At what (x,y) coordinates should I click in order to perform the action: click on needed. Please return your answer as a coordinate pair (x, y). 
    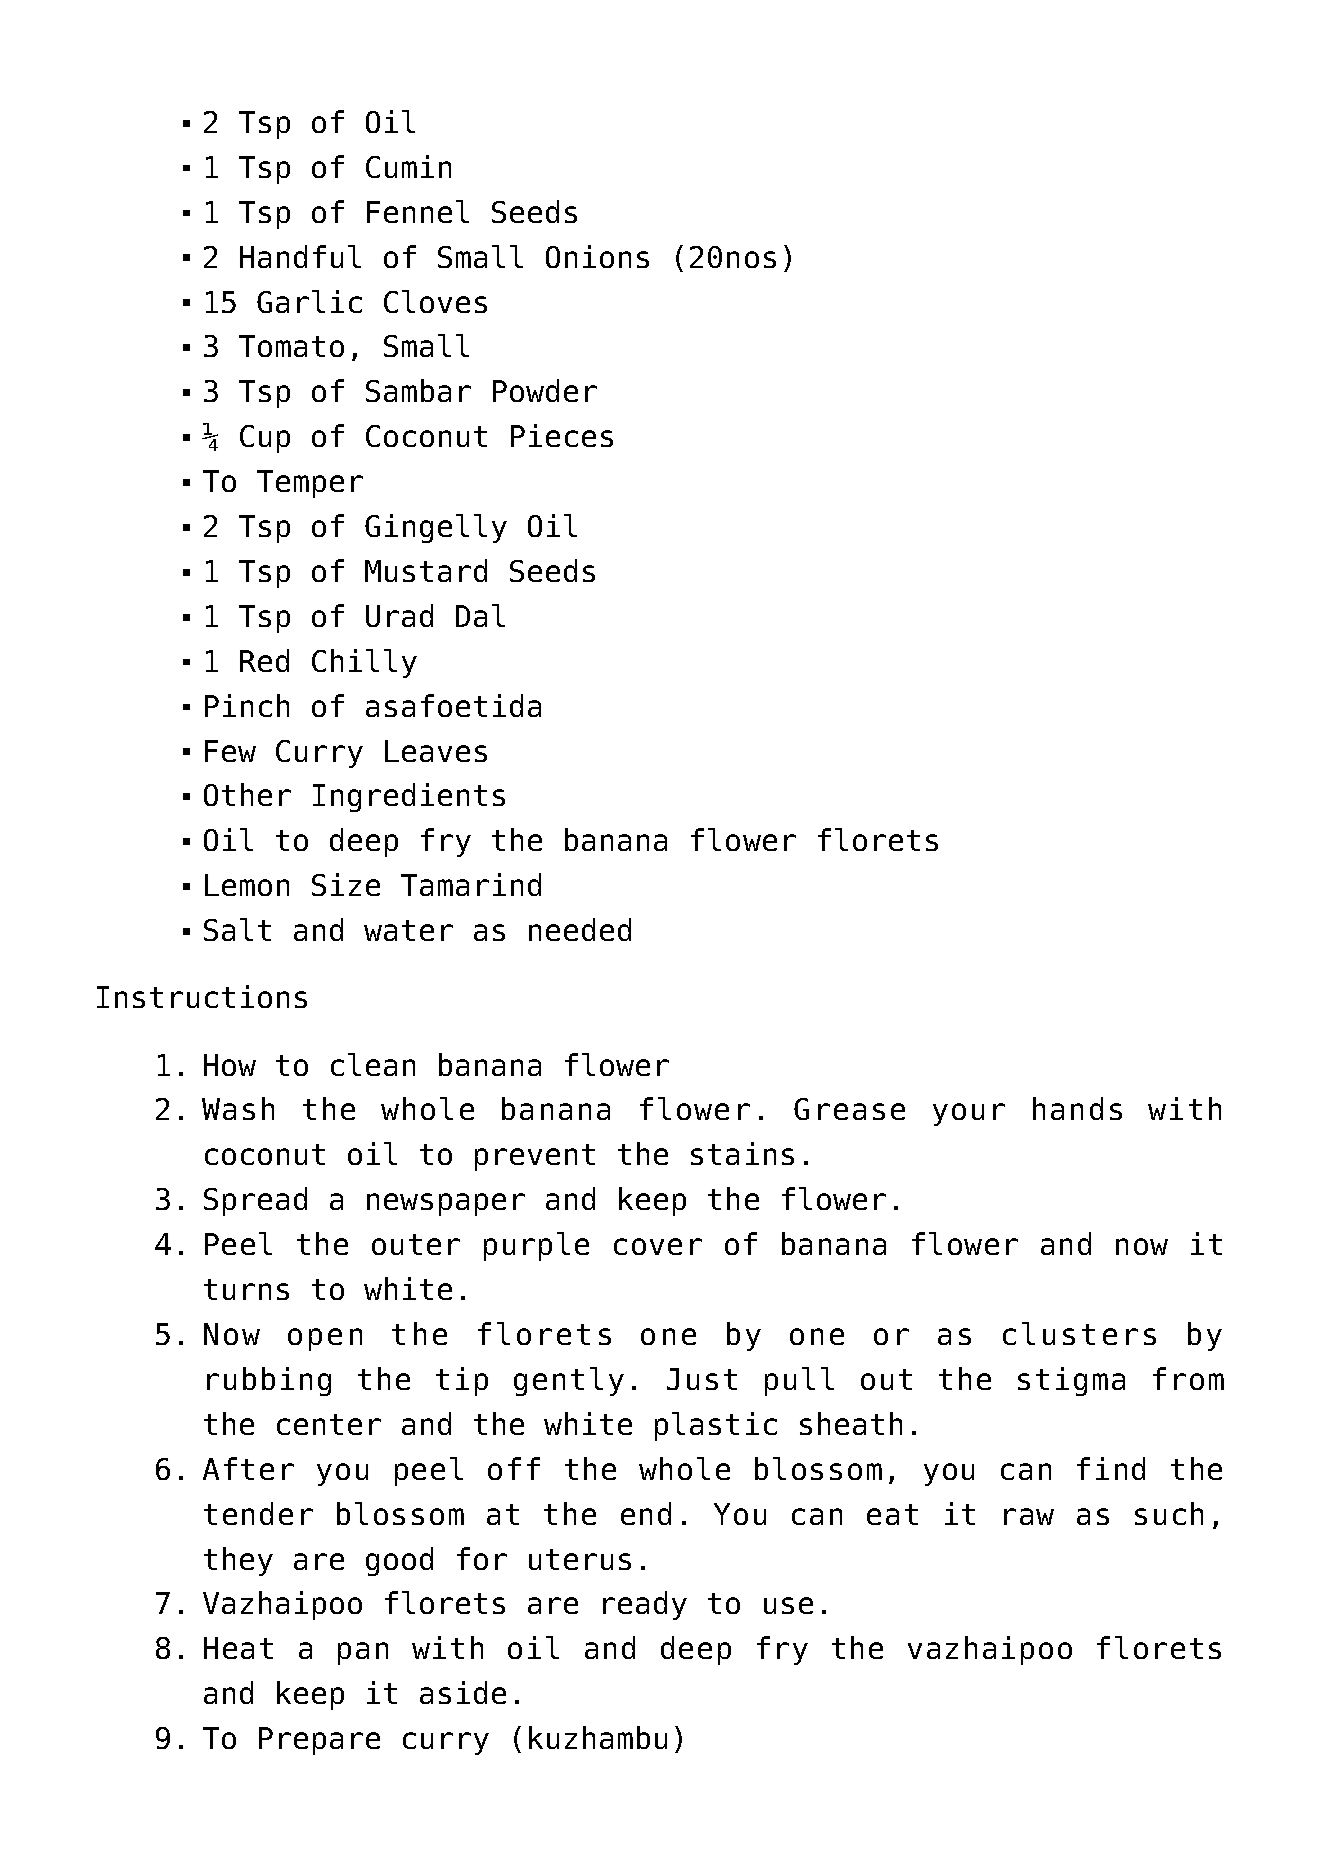
    Looking at the image, I should click on (580, 929).
